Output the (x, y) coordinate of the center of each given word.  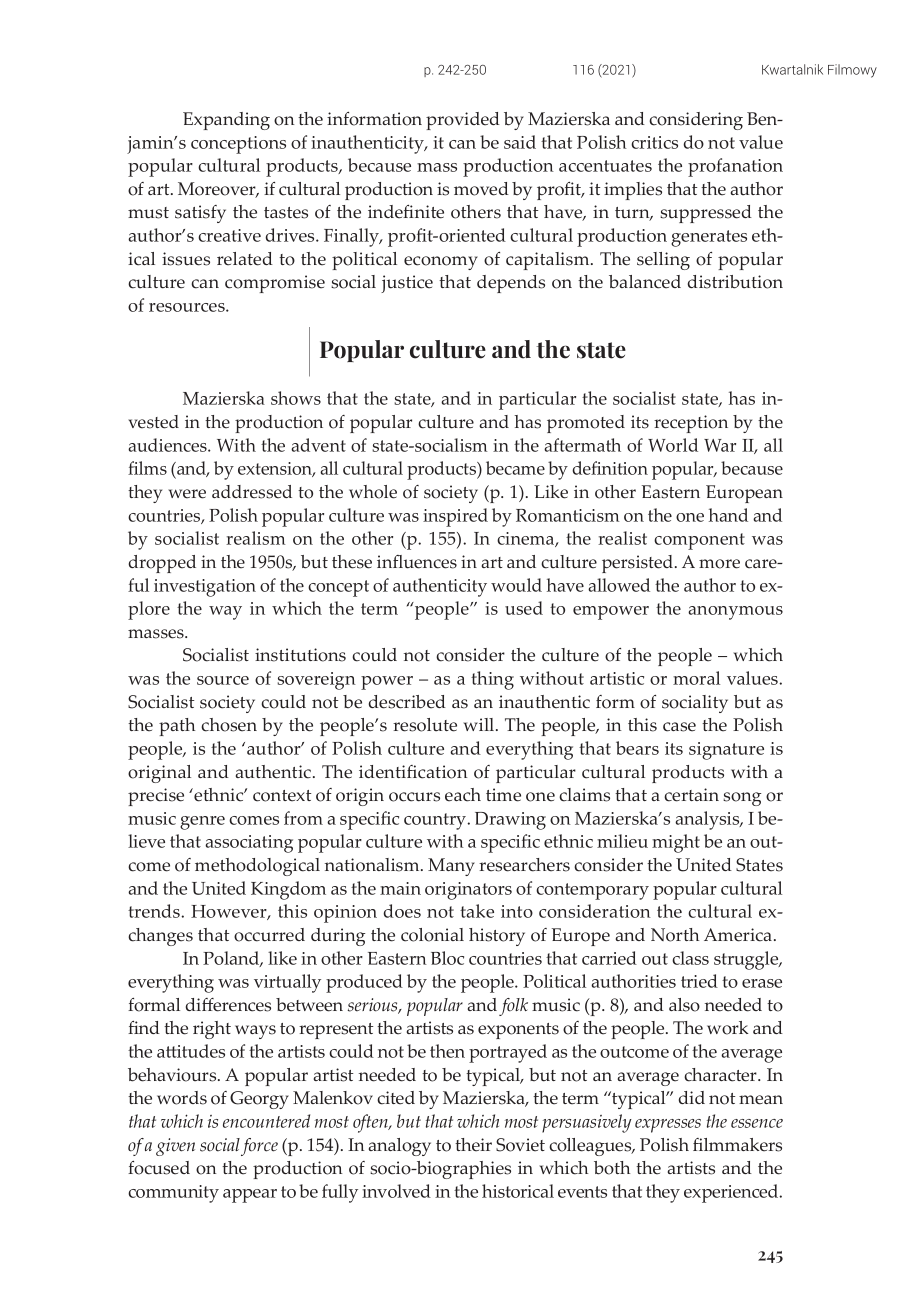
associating (249, 844)
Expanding (226, 121)
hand (728, 515)
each (463, 795)
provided (463, 121)
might (676, 843)
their (473, 1145)
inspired (455, 517)
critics (654, 142)
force (259, 1147)
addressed (252, 492)
